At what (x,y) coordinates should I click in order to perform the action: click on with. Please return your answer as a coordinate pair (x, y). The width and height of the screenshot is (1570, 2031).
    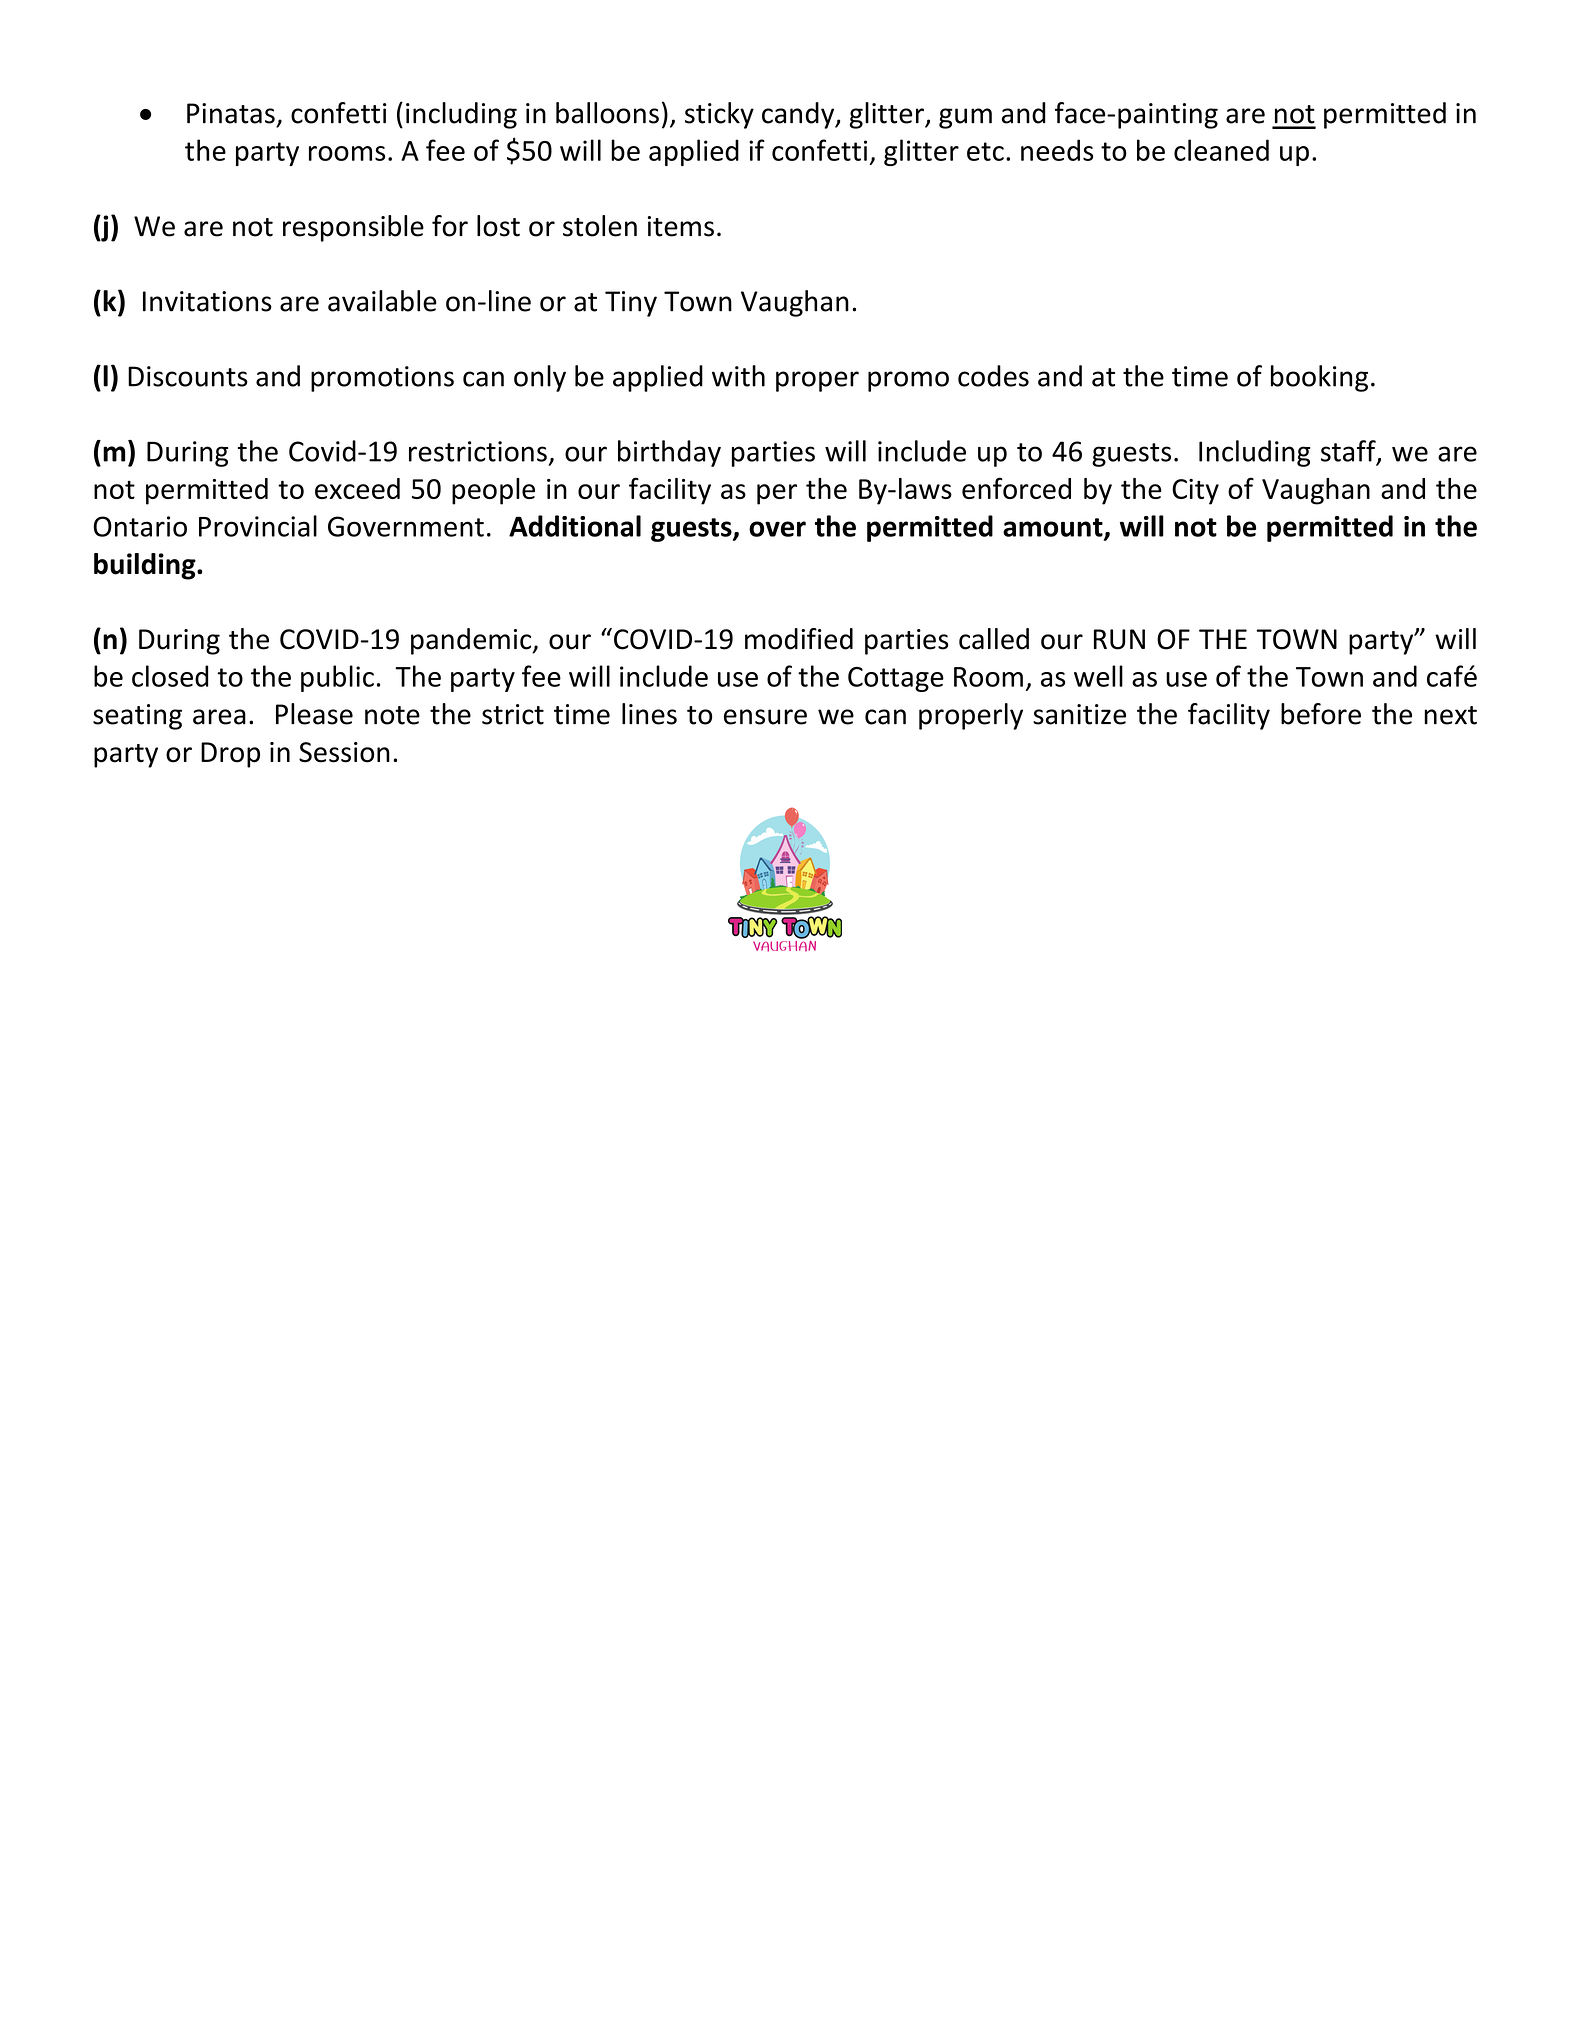
    Looking at the image, I should click on (738, 376).
